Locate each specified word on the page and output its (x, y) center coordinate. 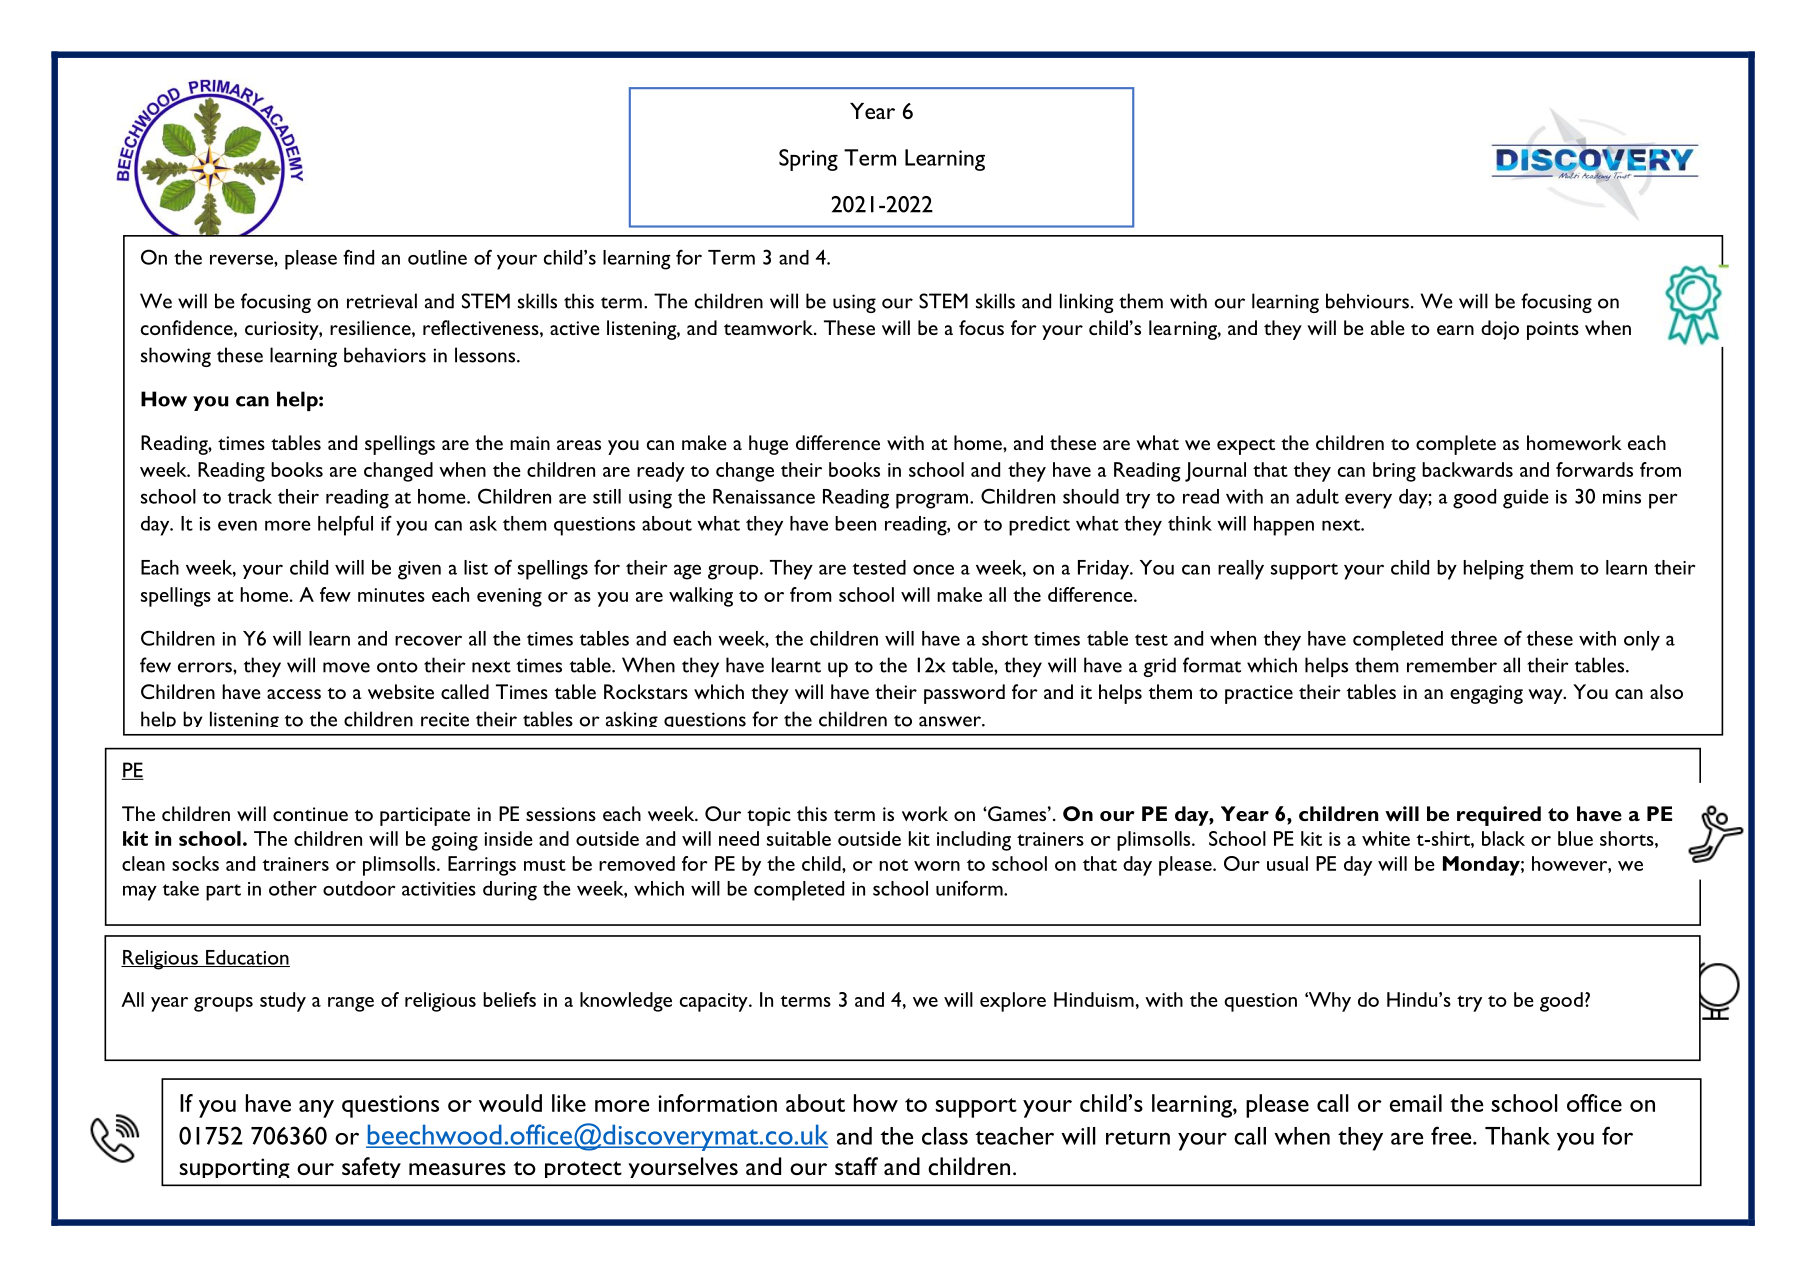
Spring (808, 160)
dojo (1500, 330)
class (945, 1136)
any (316, 1109)
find (358, 257)
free (1452, 1135)
